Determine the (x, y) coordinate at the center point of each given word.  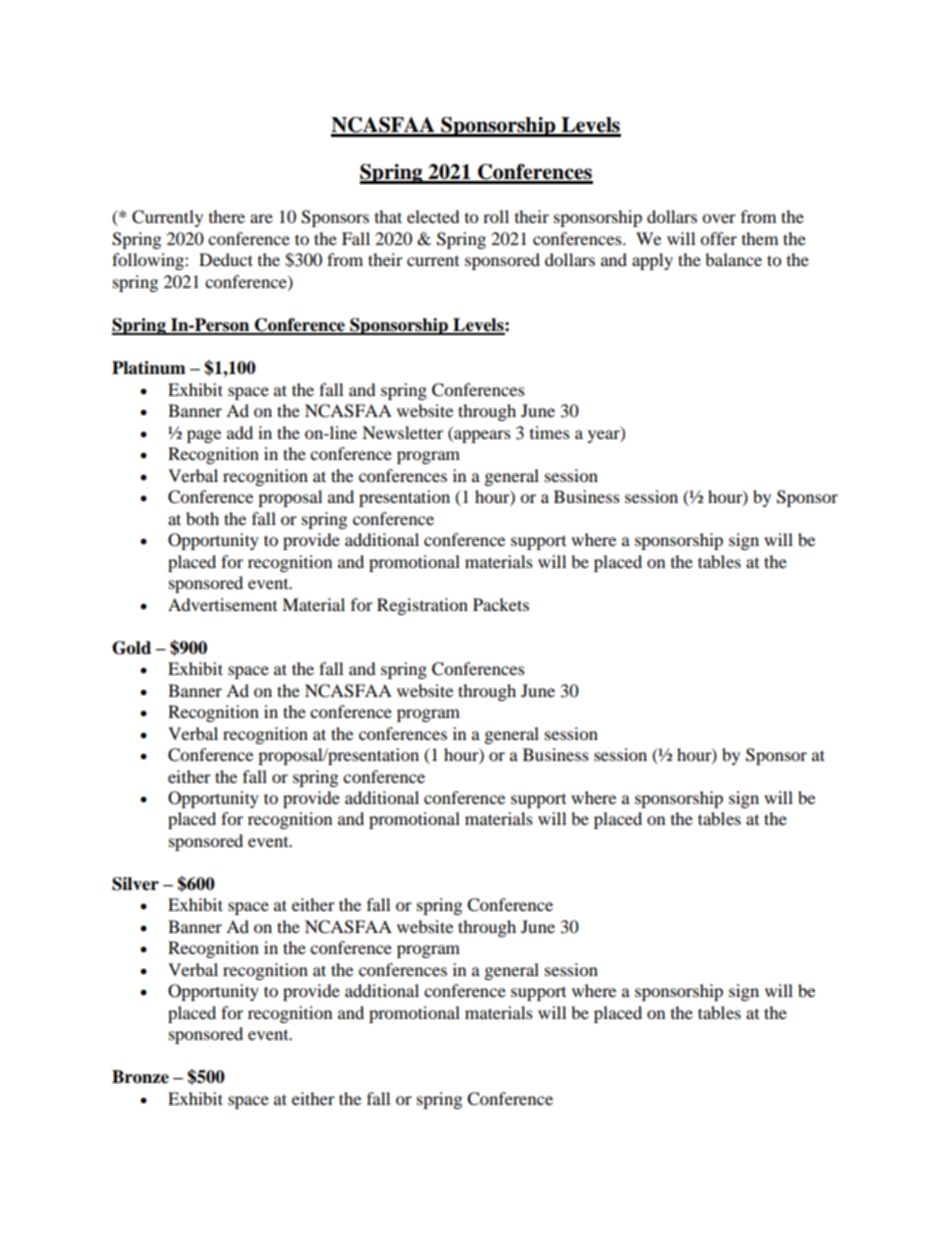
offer (718, 238)
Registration (422, 606)
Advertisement (222, 604)
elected (433, 216)
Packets (501, 604)
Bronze (140, 1077)
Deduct (226, 259)
